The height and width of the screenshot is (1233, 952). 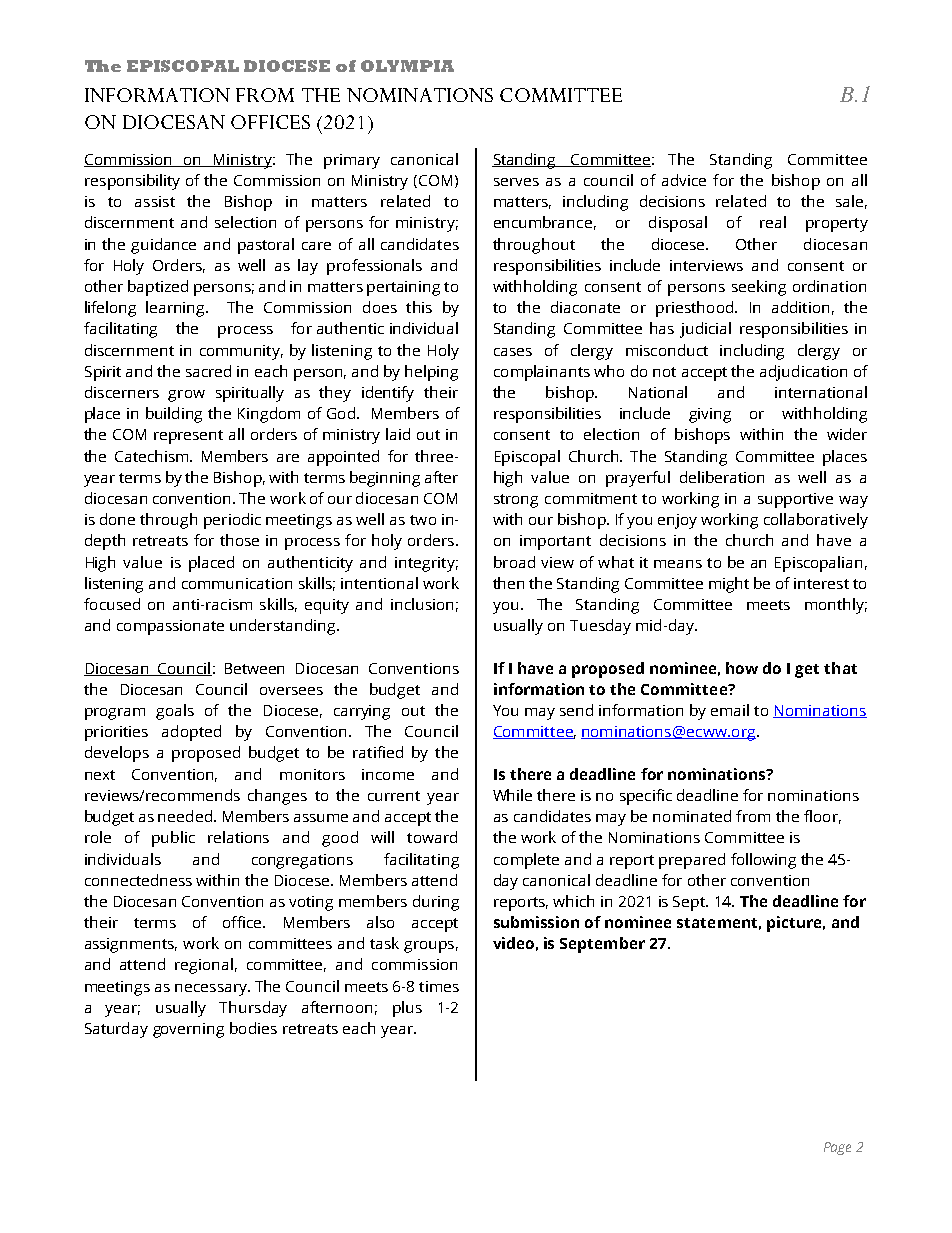 What do you see at coordinates (132, 182) in the screenshot?
I see `responsibility` at bounding box center [132, 182].
